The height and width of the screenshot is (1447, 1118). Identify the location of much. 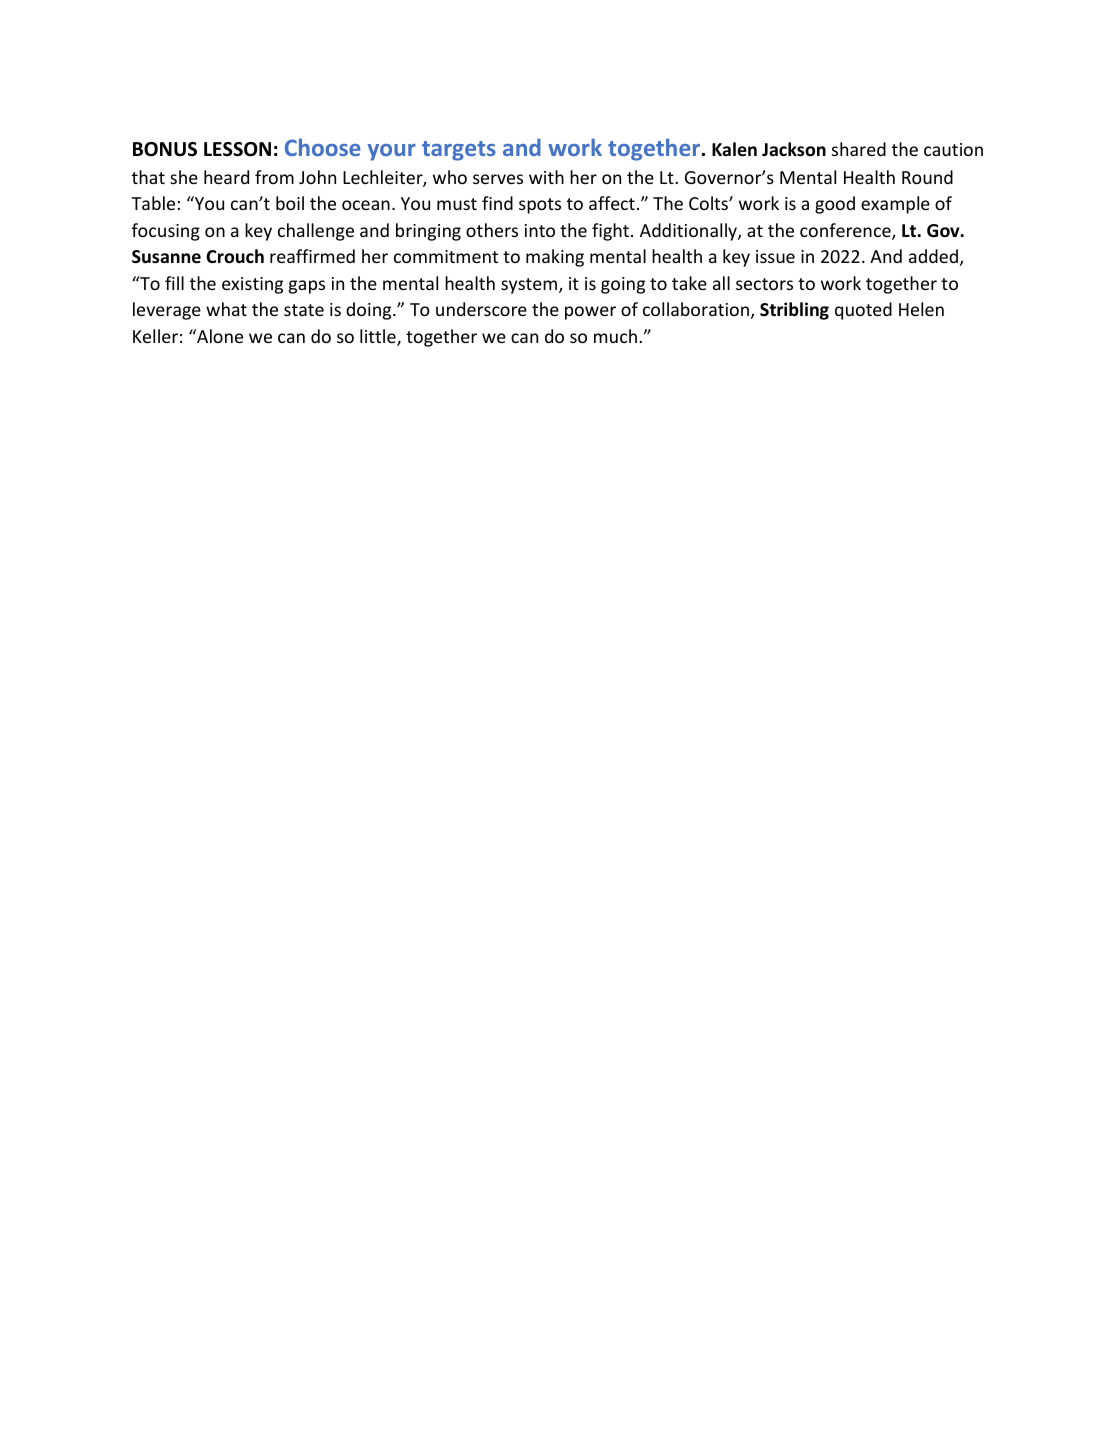
(615, 336).
